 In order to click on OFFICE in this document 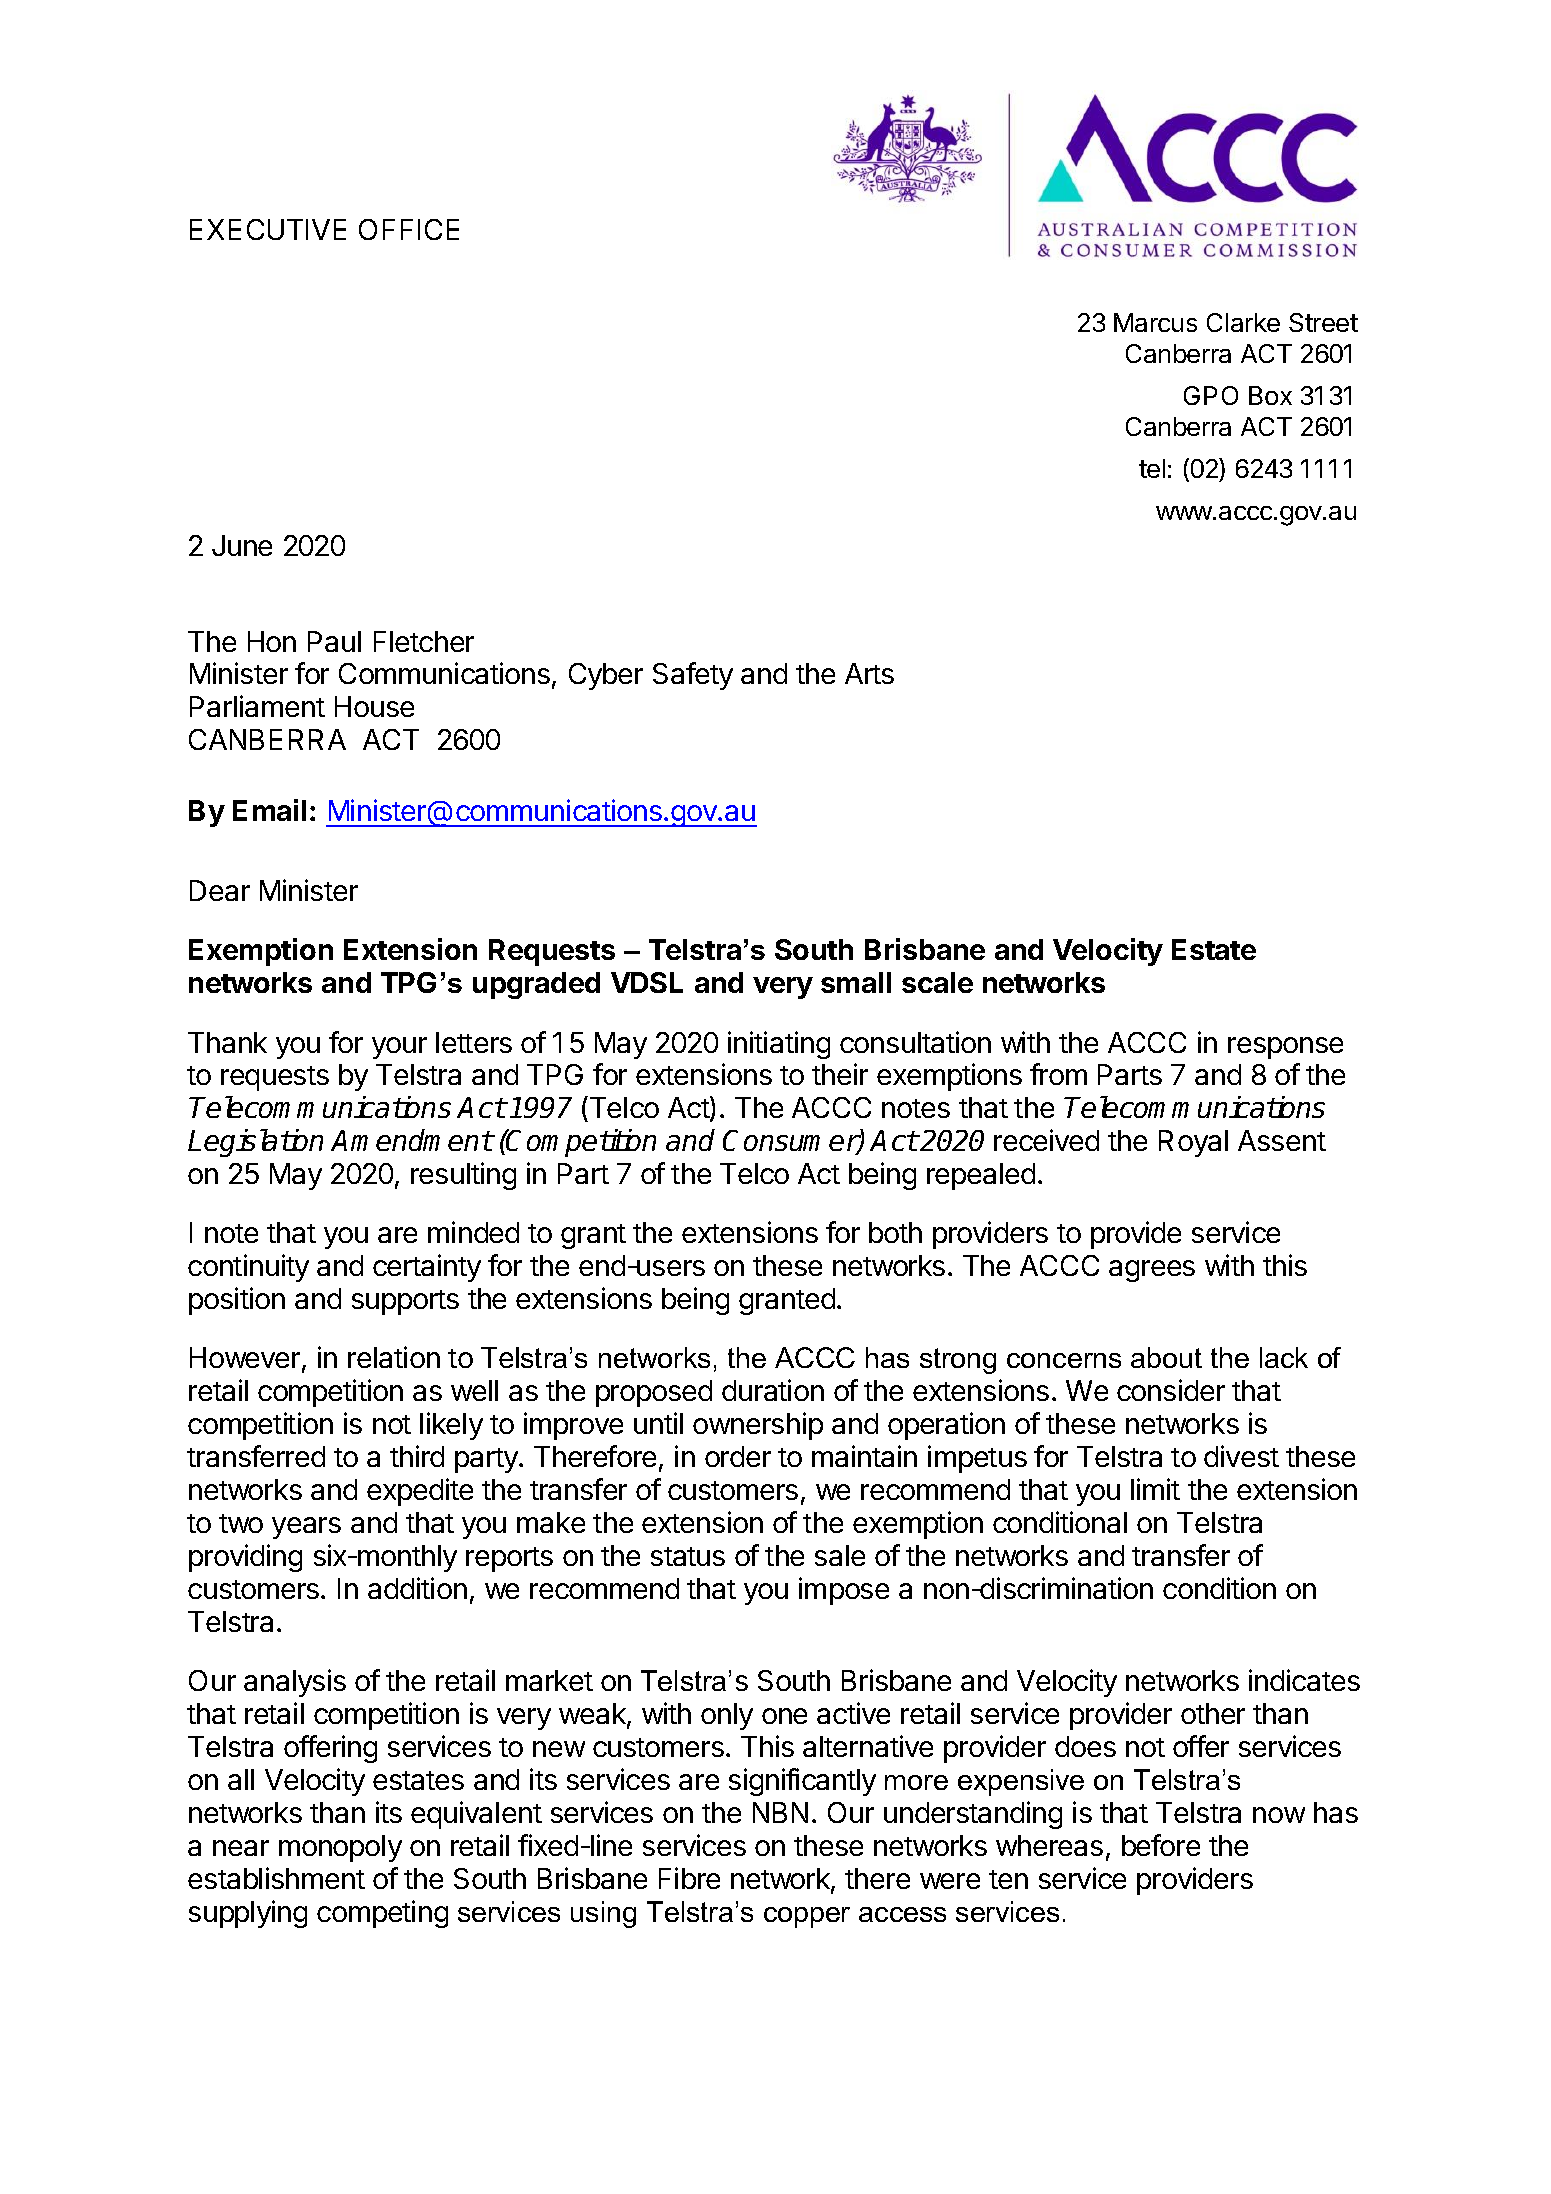, I will do `click(409, 229)`.
